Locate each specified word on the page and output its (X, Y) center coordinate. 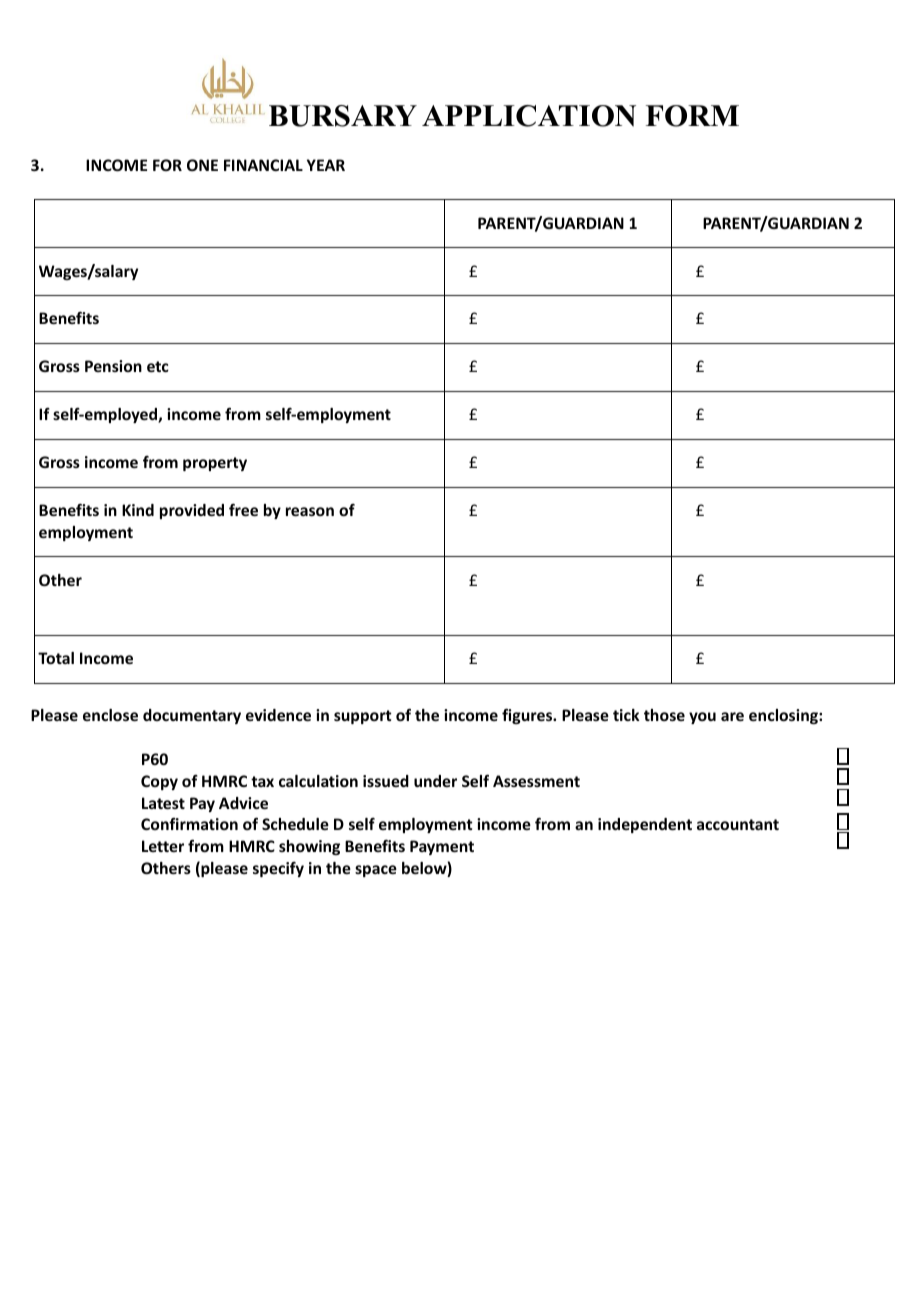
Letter (163, 846)
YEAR (326, 165)
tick (626, 715)
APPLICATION (529, 116)
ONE (202, 165)
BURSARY (343, 116)
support (363, 717)
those (664, 715)
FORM (692, 116)
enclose (110, 715)
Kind (138, 510)
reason (310, 511)
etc (158, 366)
